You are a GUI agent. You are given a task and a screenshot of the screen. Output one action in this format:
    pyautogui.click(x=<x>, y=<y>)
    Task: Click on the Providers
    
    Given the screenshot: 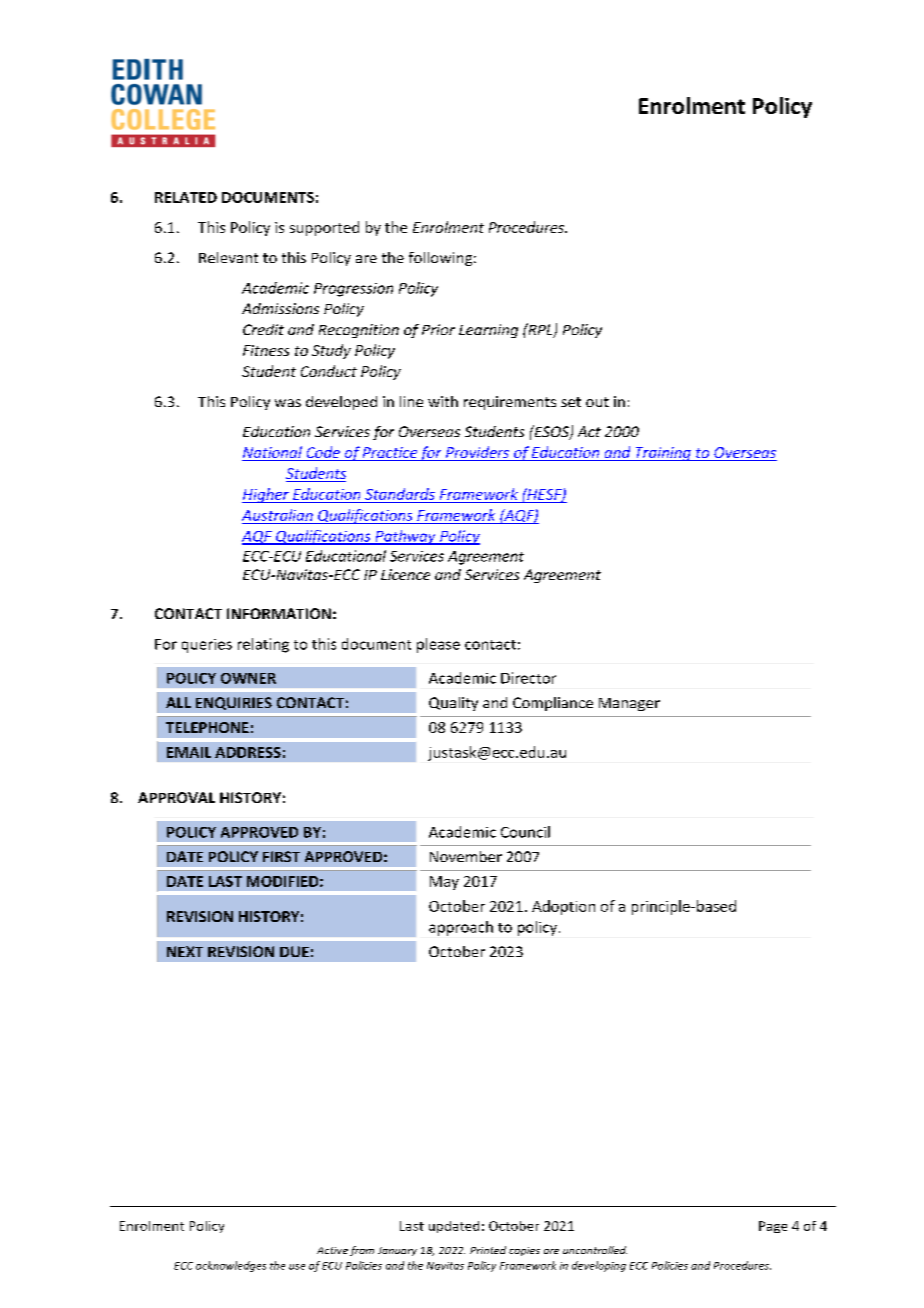 What is the action you would take?
    pyautogui.click(x=477, y=453)
